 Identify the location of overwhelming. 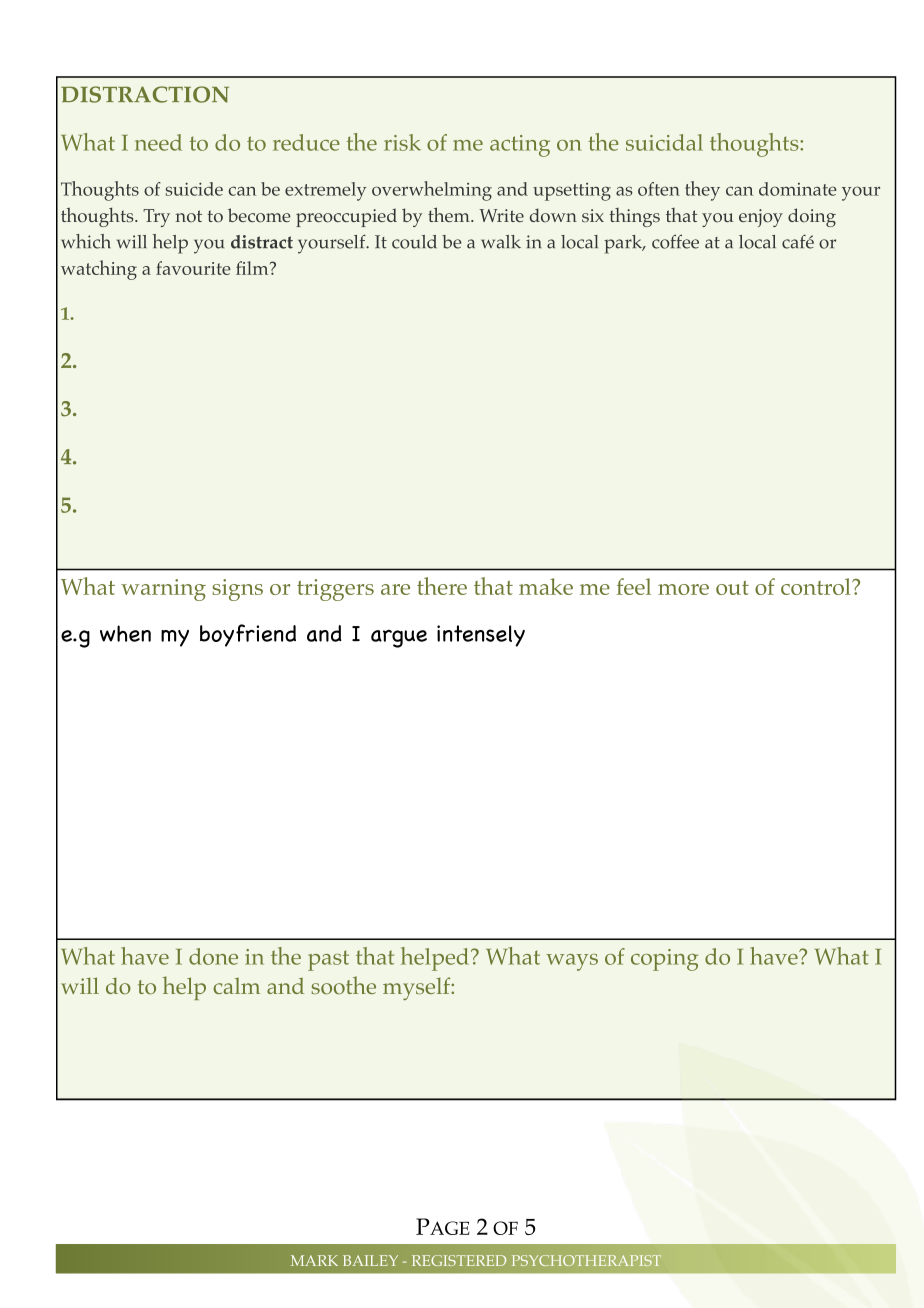
(432, 191).
